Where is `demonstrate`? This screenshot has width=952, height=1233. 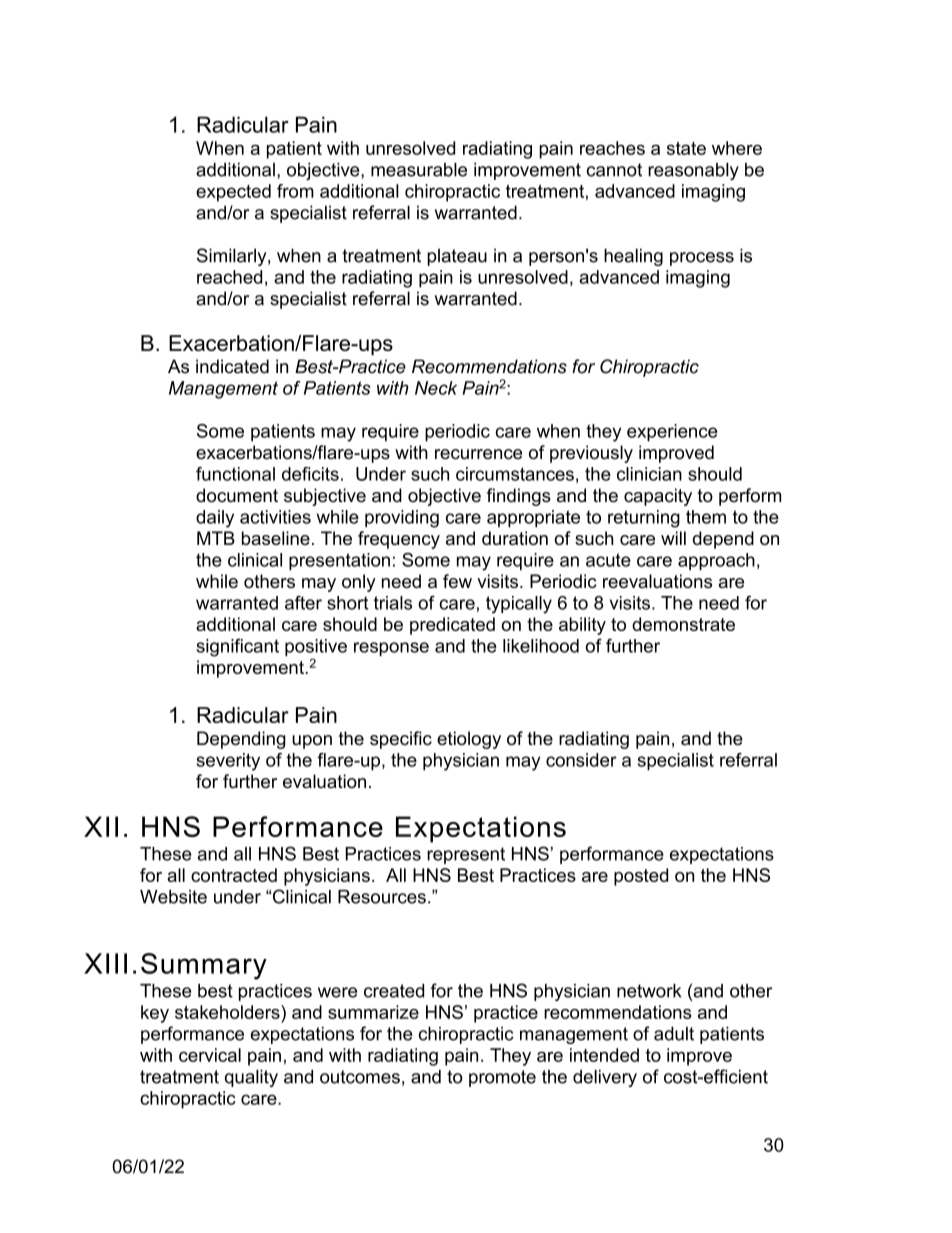
demonstrate is located at coordinates (683, 624).
